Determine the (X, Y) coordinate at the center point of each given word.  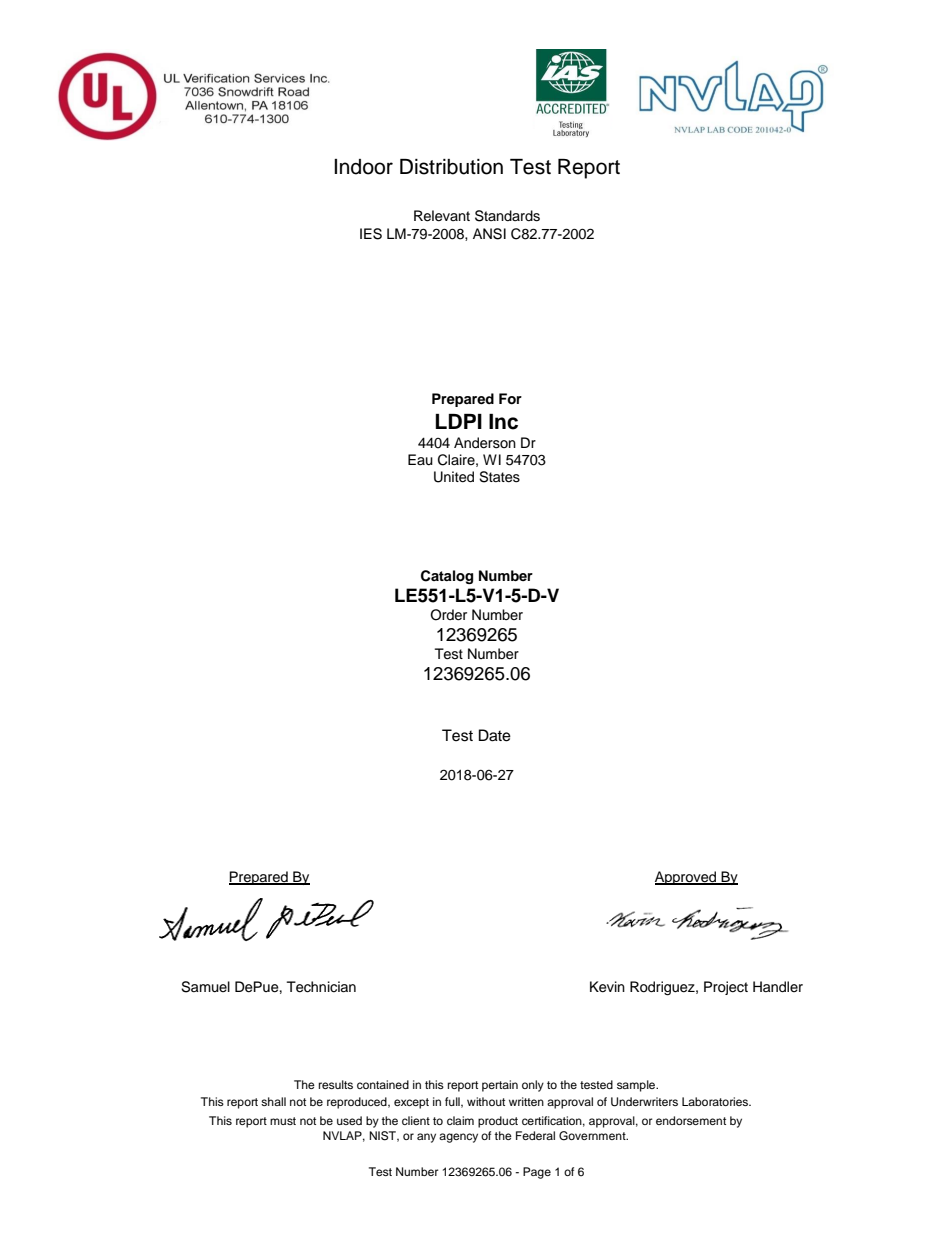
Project (726, 988)
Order (448, 615)
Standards (507, 216)
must (283, 1121)
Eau (420, 460)
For (510, 399)
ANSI (489, 234)
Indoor (363, 167)
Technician (321, 987)
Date (495, 735)
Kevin (607, 987)
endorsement (691, 1120)
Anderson (485, 443)
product (498, 1122)
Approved (686, 878)
